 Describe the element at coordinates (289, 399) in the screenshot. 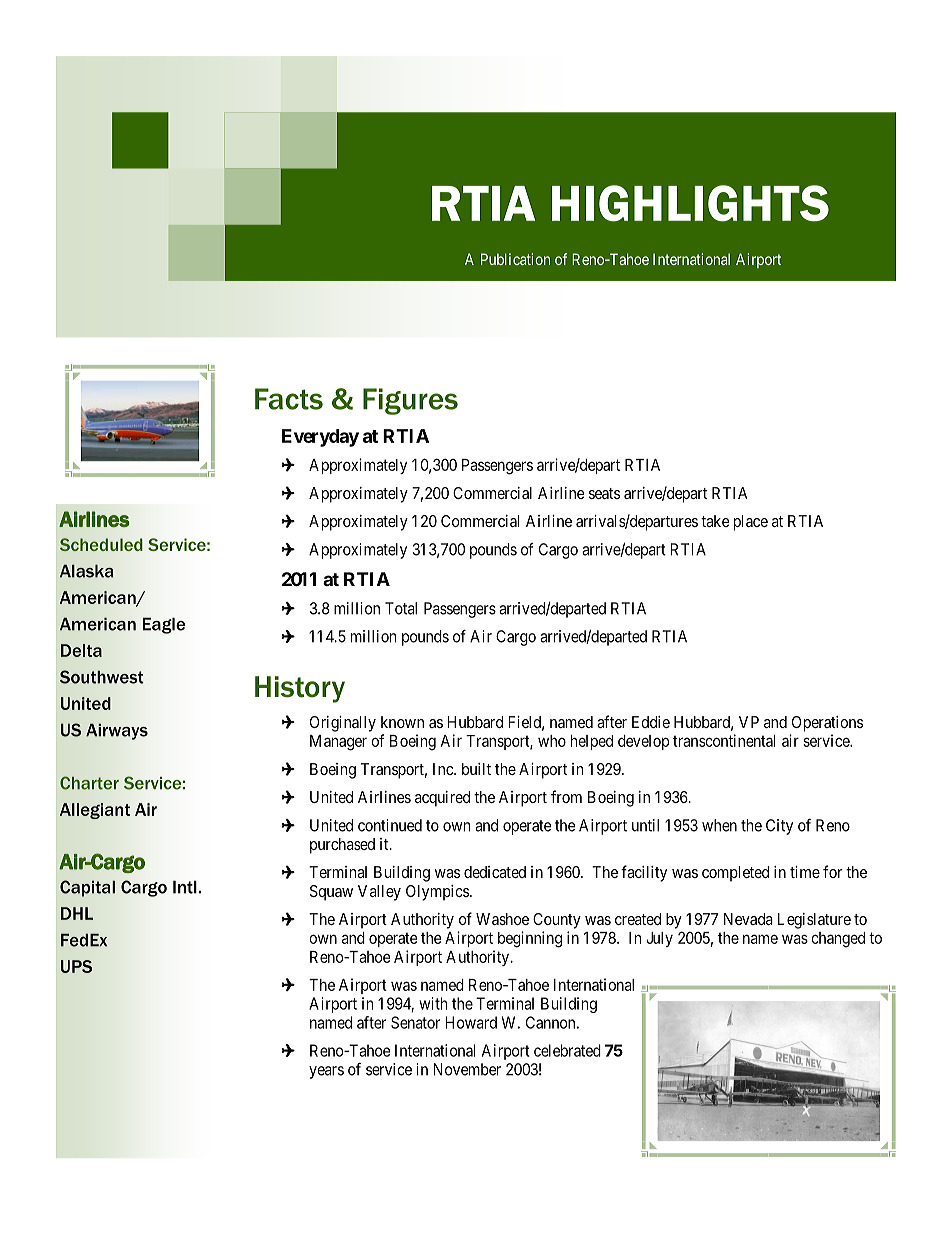

I see `Facts` at that location.
